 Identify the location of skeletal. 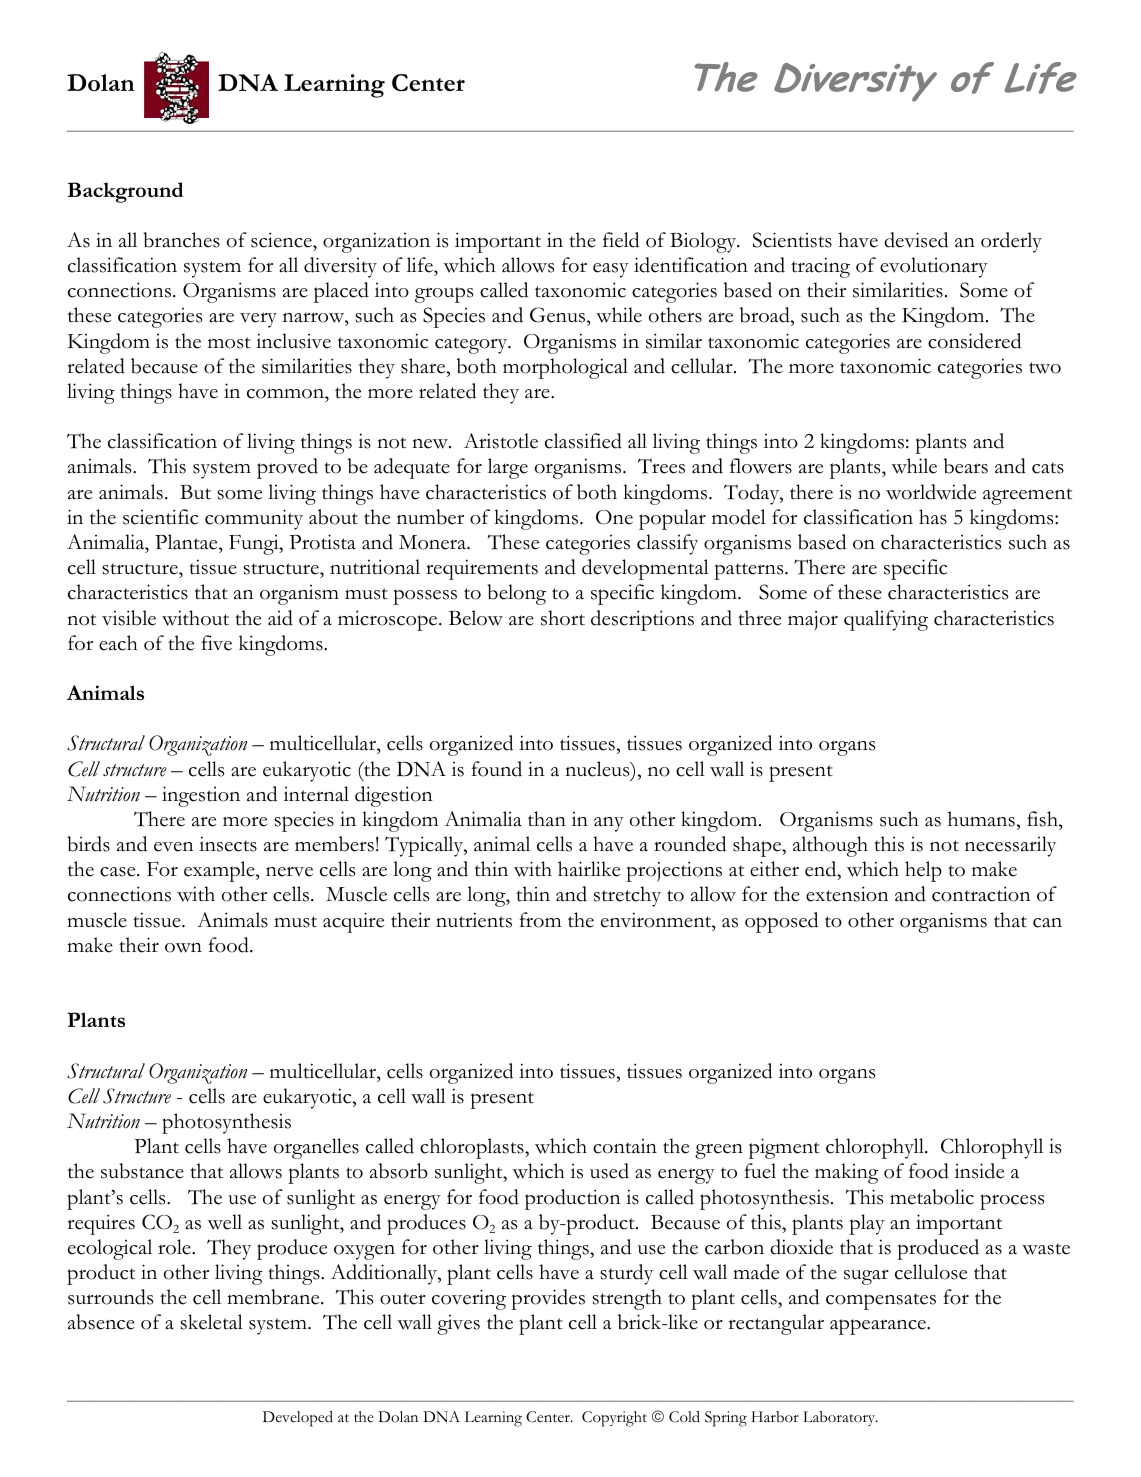
(211, 1322).
